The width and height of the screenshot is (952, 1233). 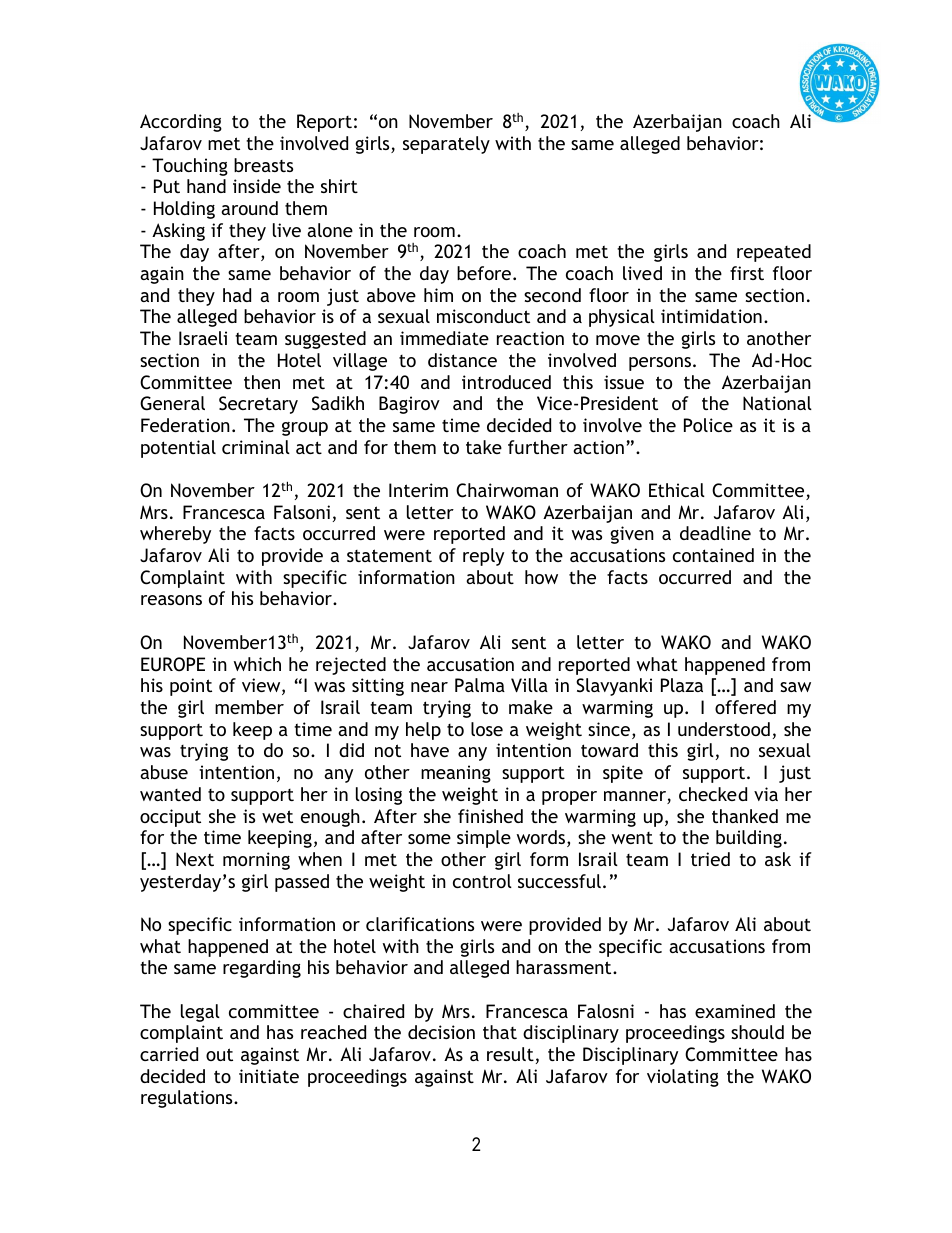 I want to click on Israeli, so click(x=203, y=338).
